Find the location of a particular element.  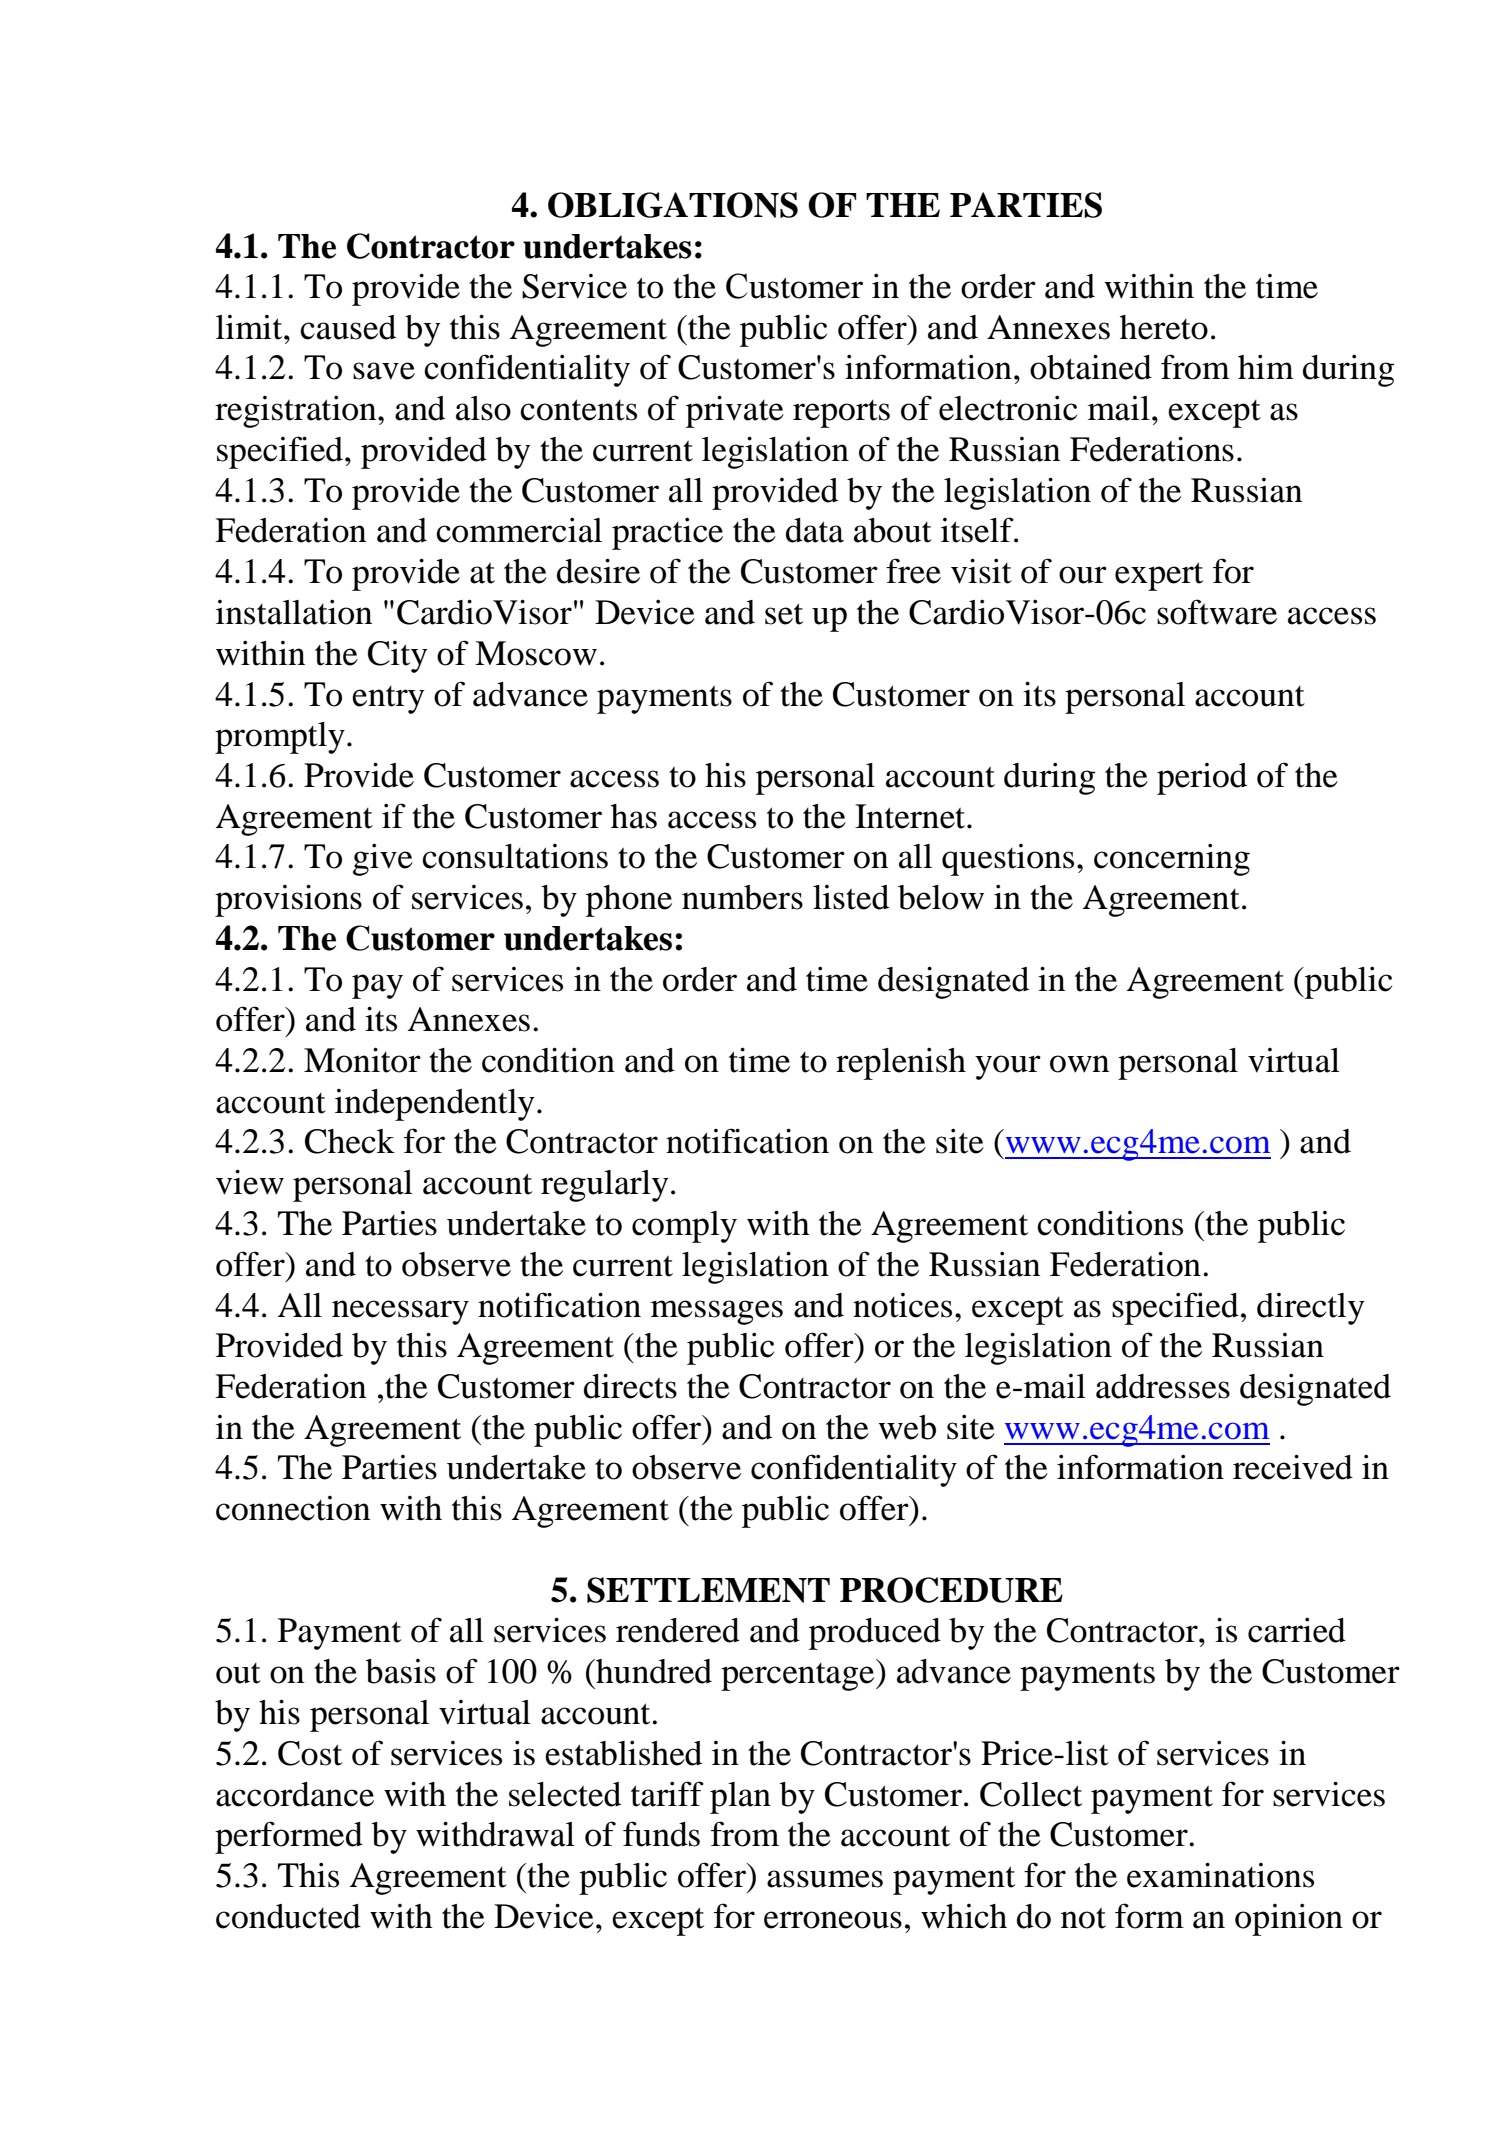

OBLIGATIONS is located at coordinates (673, 205).
